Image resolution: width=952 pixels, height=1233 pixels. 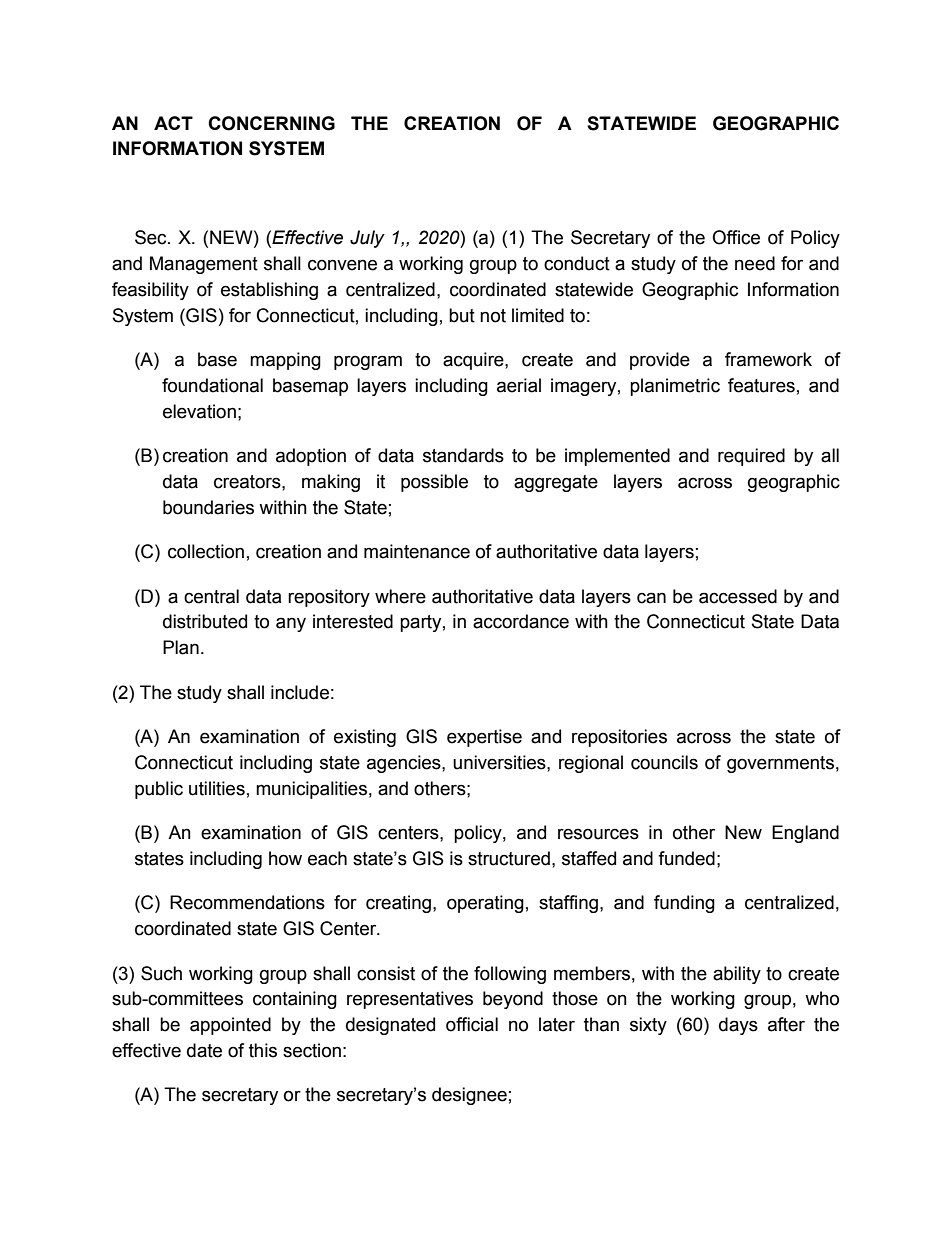 What do you see at coordinates (367, 239) in the page?
I see `July` at bounding box center [367, 239].
